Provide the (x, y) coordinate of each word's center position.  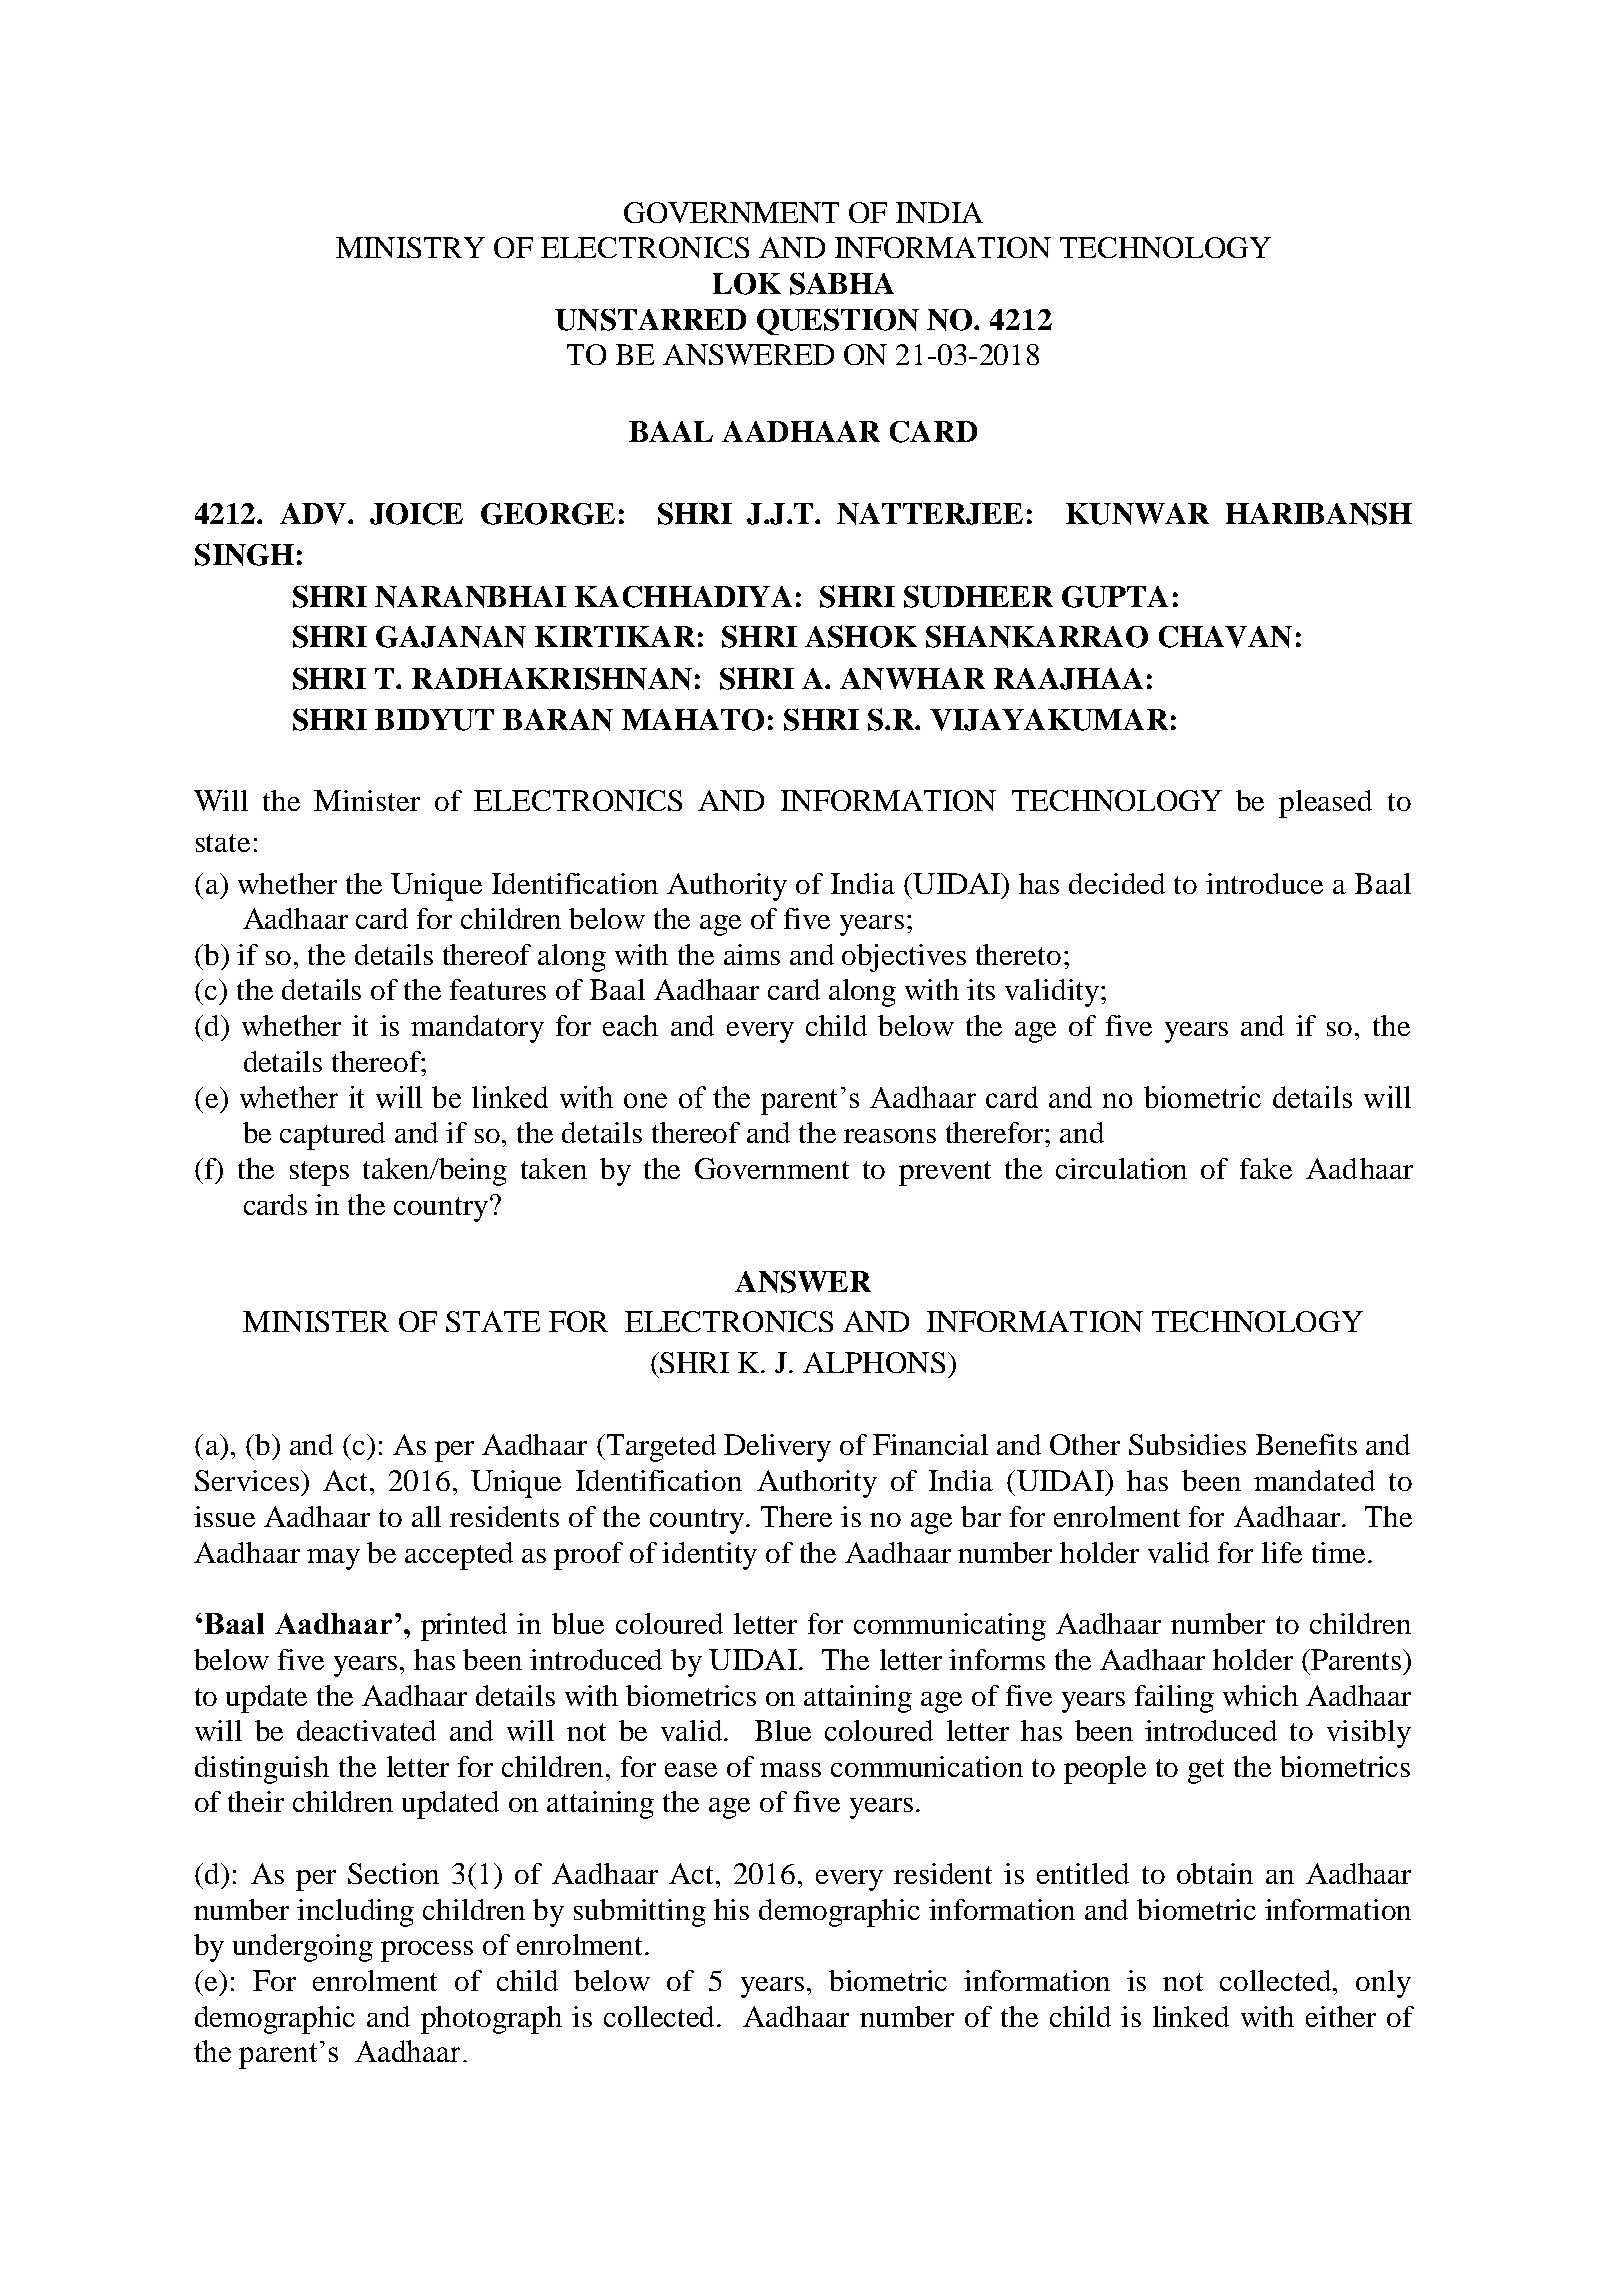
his (731, 1909)
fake (1266, 1168)
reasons (890, 1136)
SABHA (842, 283)
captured (332, 1136)
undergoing (303, 1948)
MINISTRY (410, 247)
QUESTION (838, 321)
